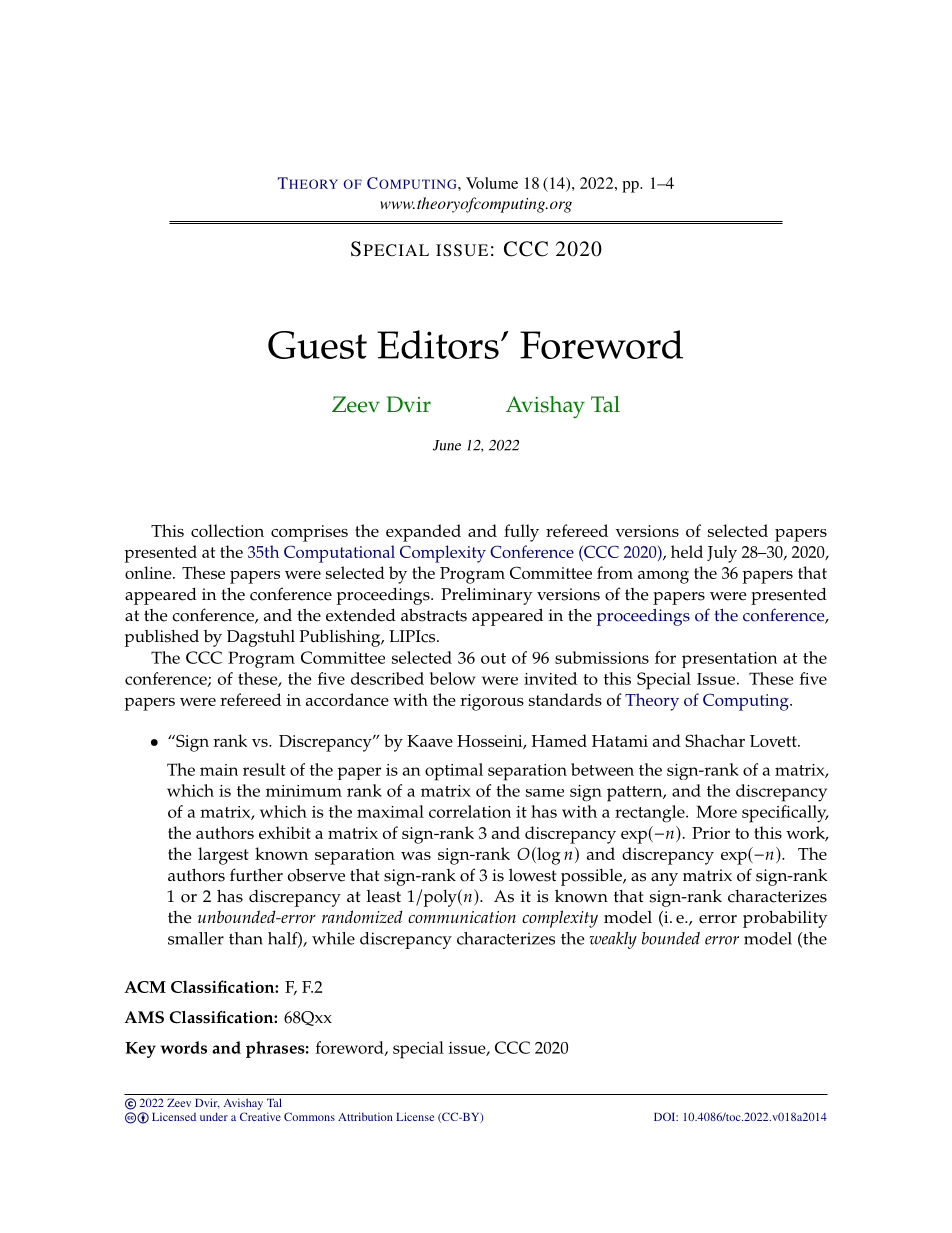  I want to click on Volume, so click(492, 183).
